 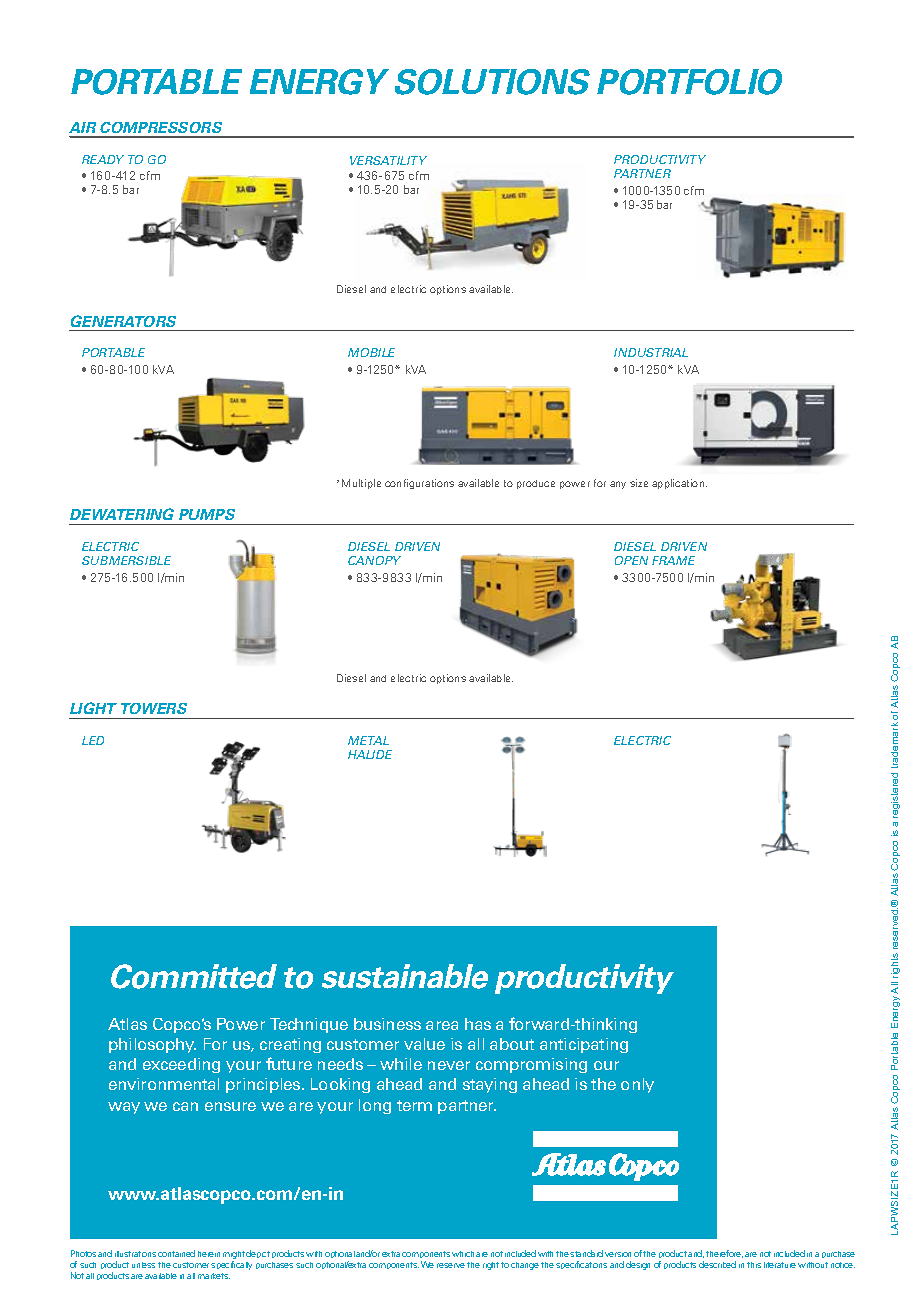 I want to click on GENERATORS, so click(x=123, y=321).
